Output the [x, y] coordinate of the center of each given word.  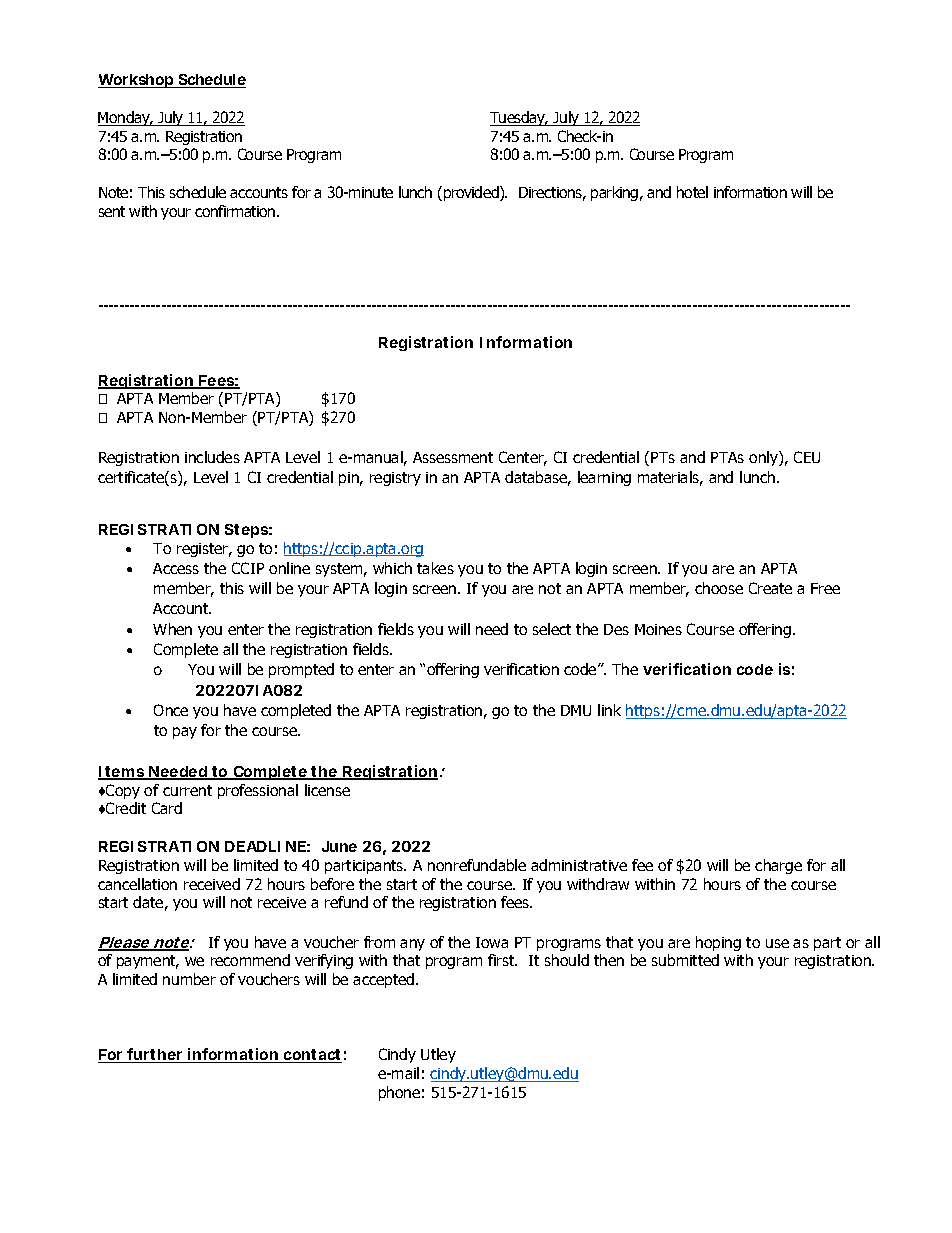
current [187, 790]
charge [778, 866]
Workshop [137, 81]
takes [435, 568]
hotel [692, 192]
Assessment [453, 457]
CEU [807, 457]
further [155, 1055]
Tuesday [519, 118]
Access [176, 568]
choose [719, 588]
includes [212, 457]
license [327, 790]
